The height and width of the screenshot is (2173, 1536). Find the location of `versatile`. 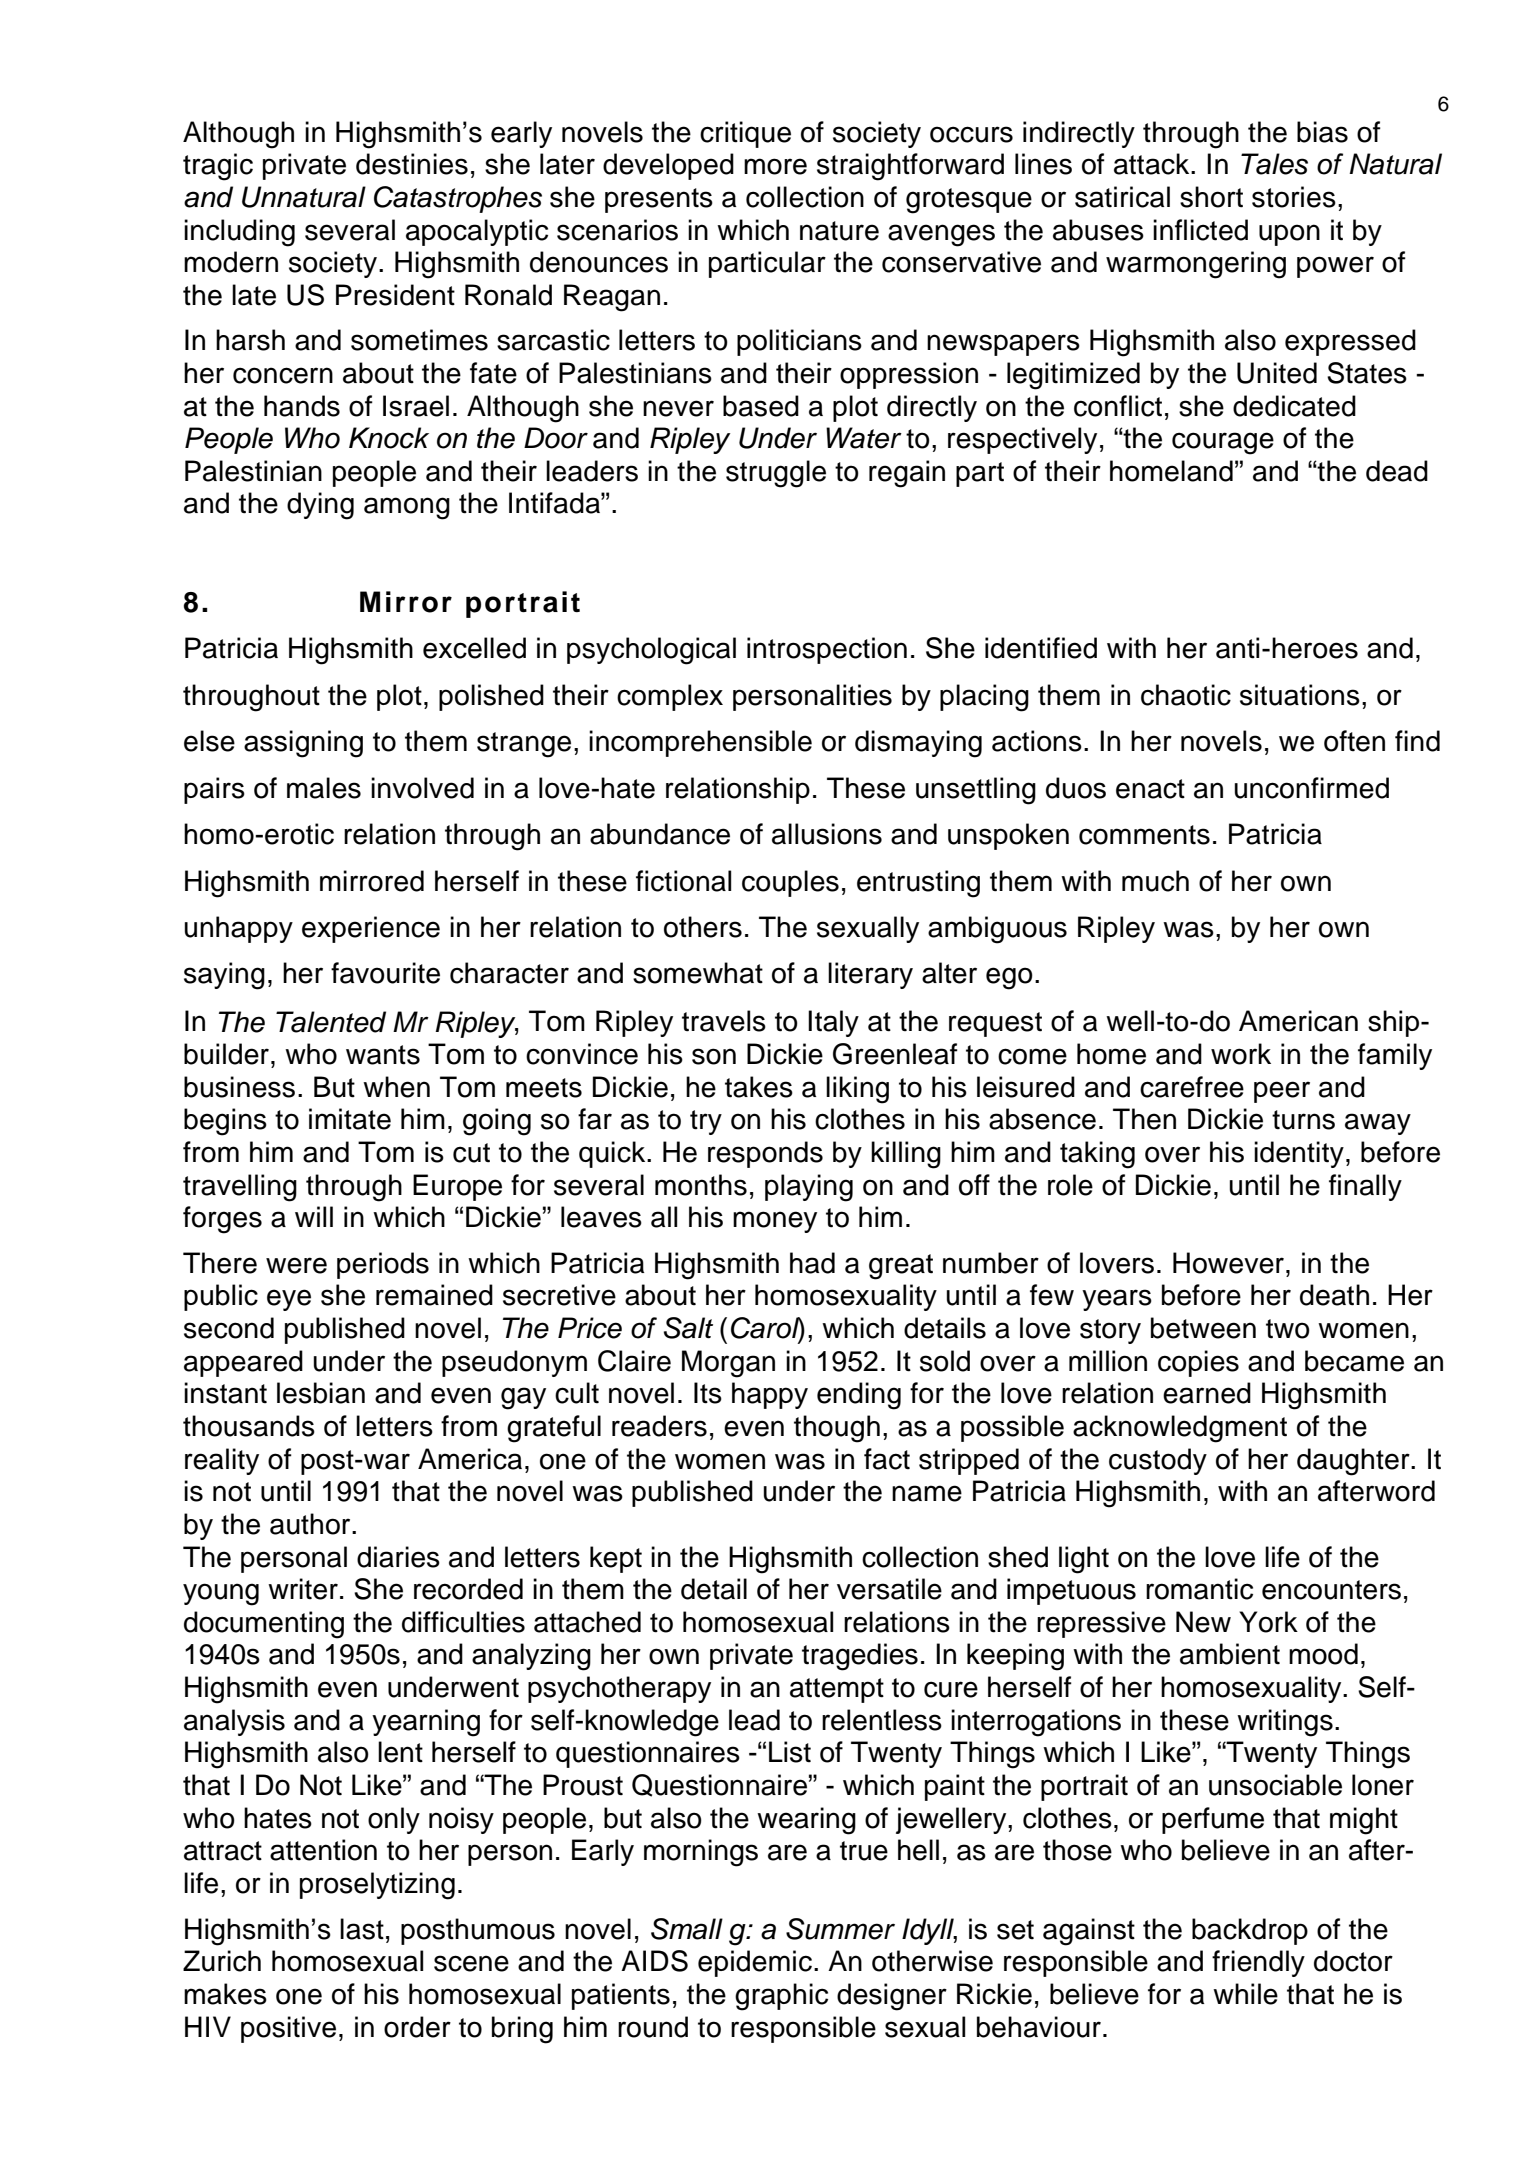

versatile is located at coordinates (889, 1589).
